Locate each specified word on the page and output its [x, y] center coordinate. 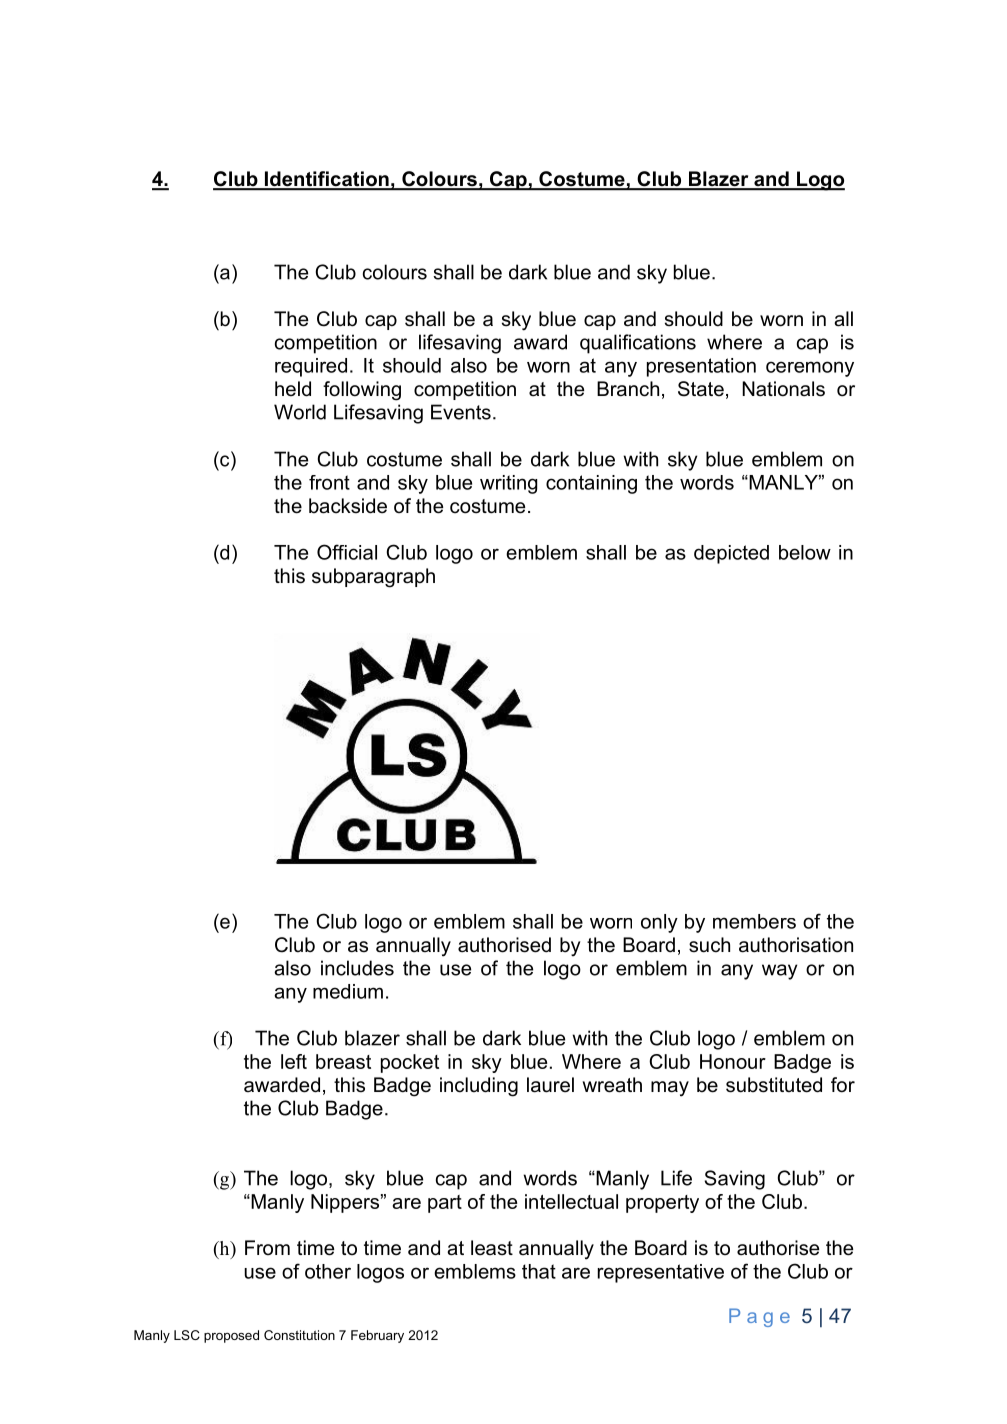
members [754, 921]
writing [508, 484]
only [659, 923]
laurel [550, 1085]
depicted [731, 554]
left [294, 1061]
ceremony [810, 369]
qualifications [638, 344]
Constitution [299, 1335]
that [539, 1271]
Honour [733, 1061]
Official [347, 552]
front [329, 482]
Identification [327, 180]
